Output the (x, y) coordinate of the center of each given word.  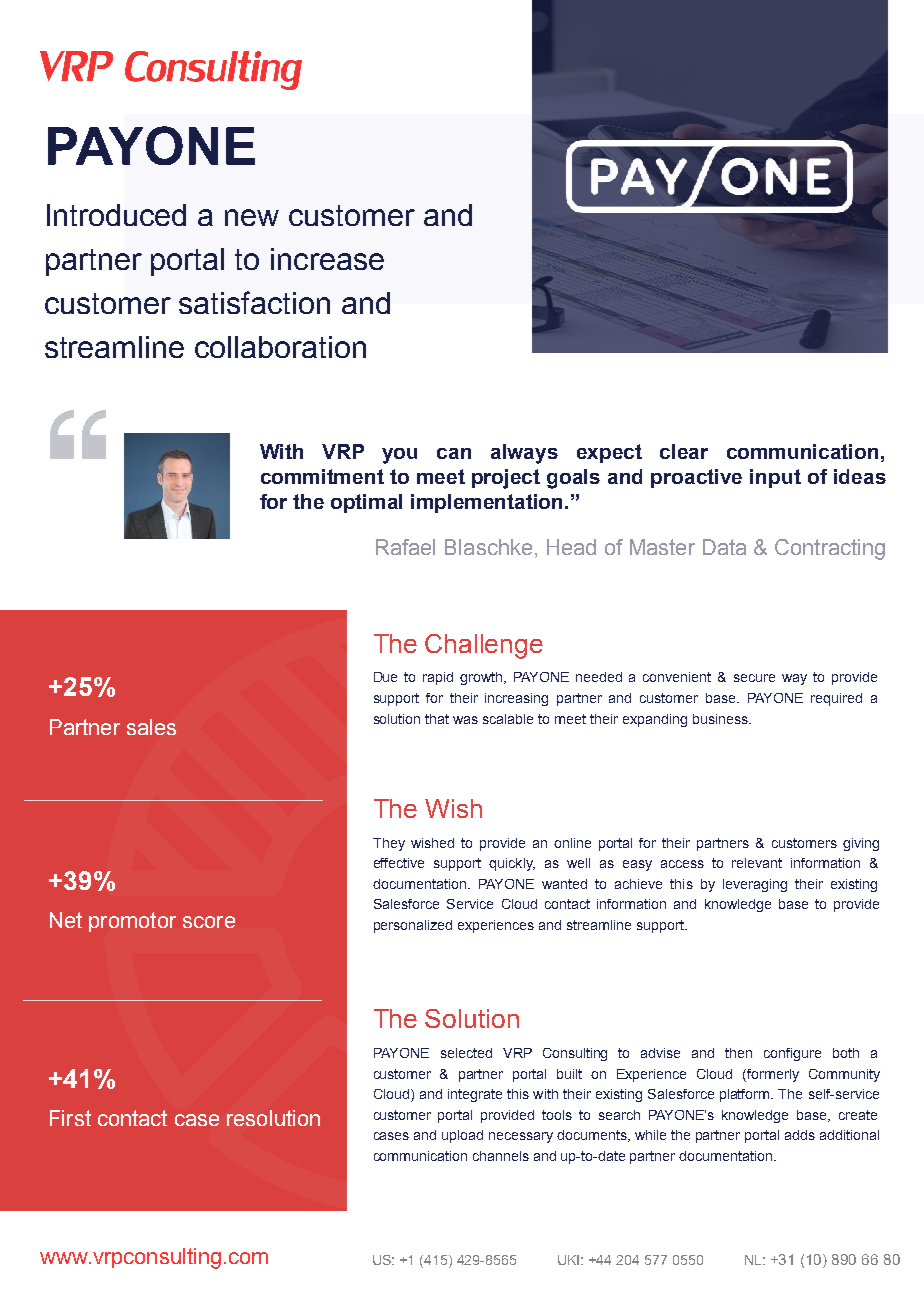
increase (327, 259)
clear (684, 451)
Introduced (116, 215)
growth (482, 678)
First (70, 1118)
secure (754, 678)
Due (385, 677)
